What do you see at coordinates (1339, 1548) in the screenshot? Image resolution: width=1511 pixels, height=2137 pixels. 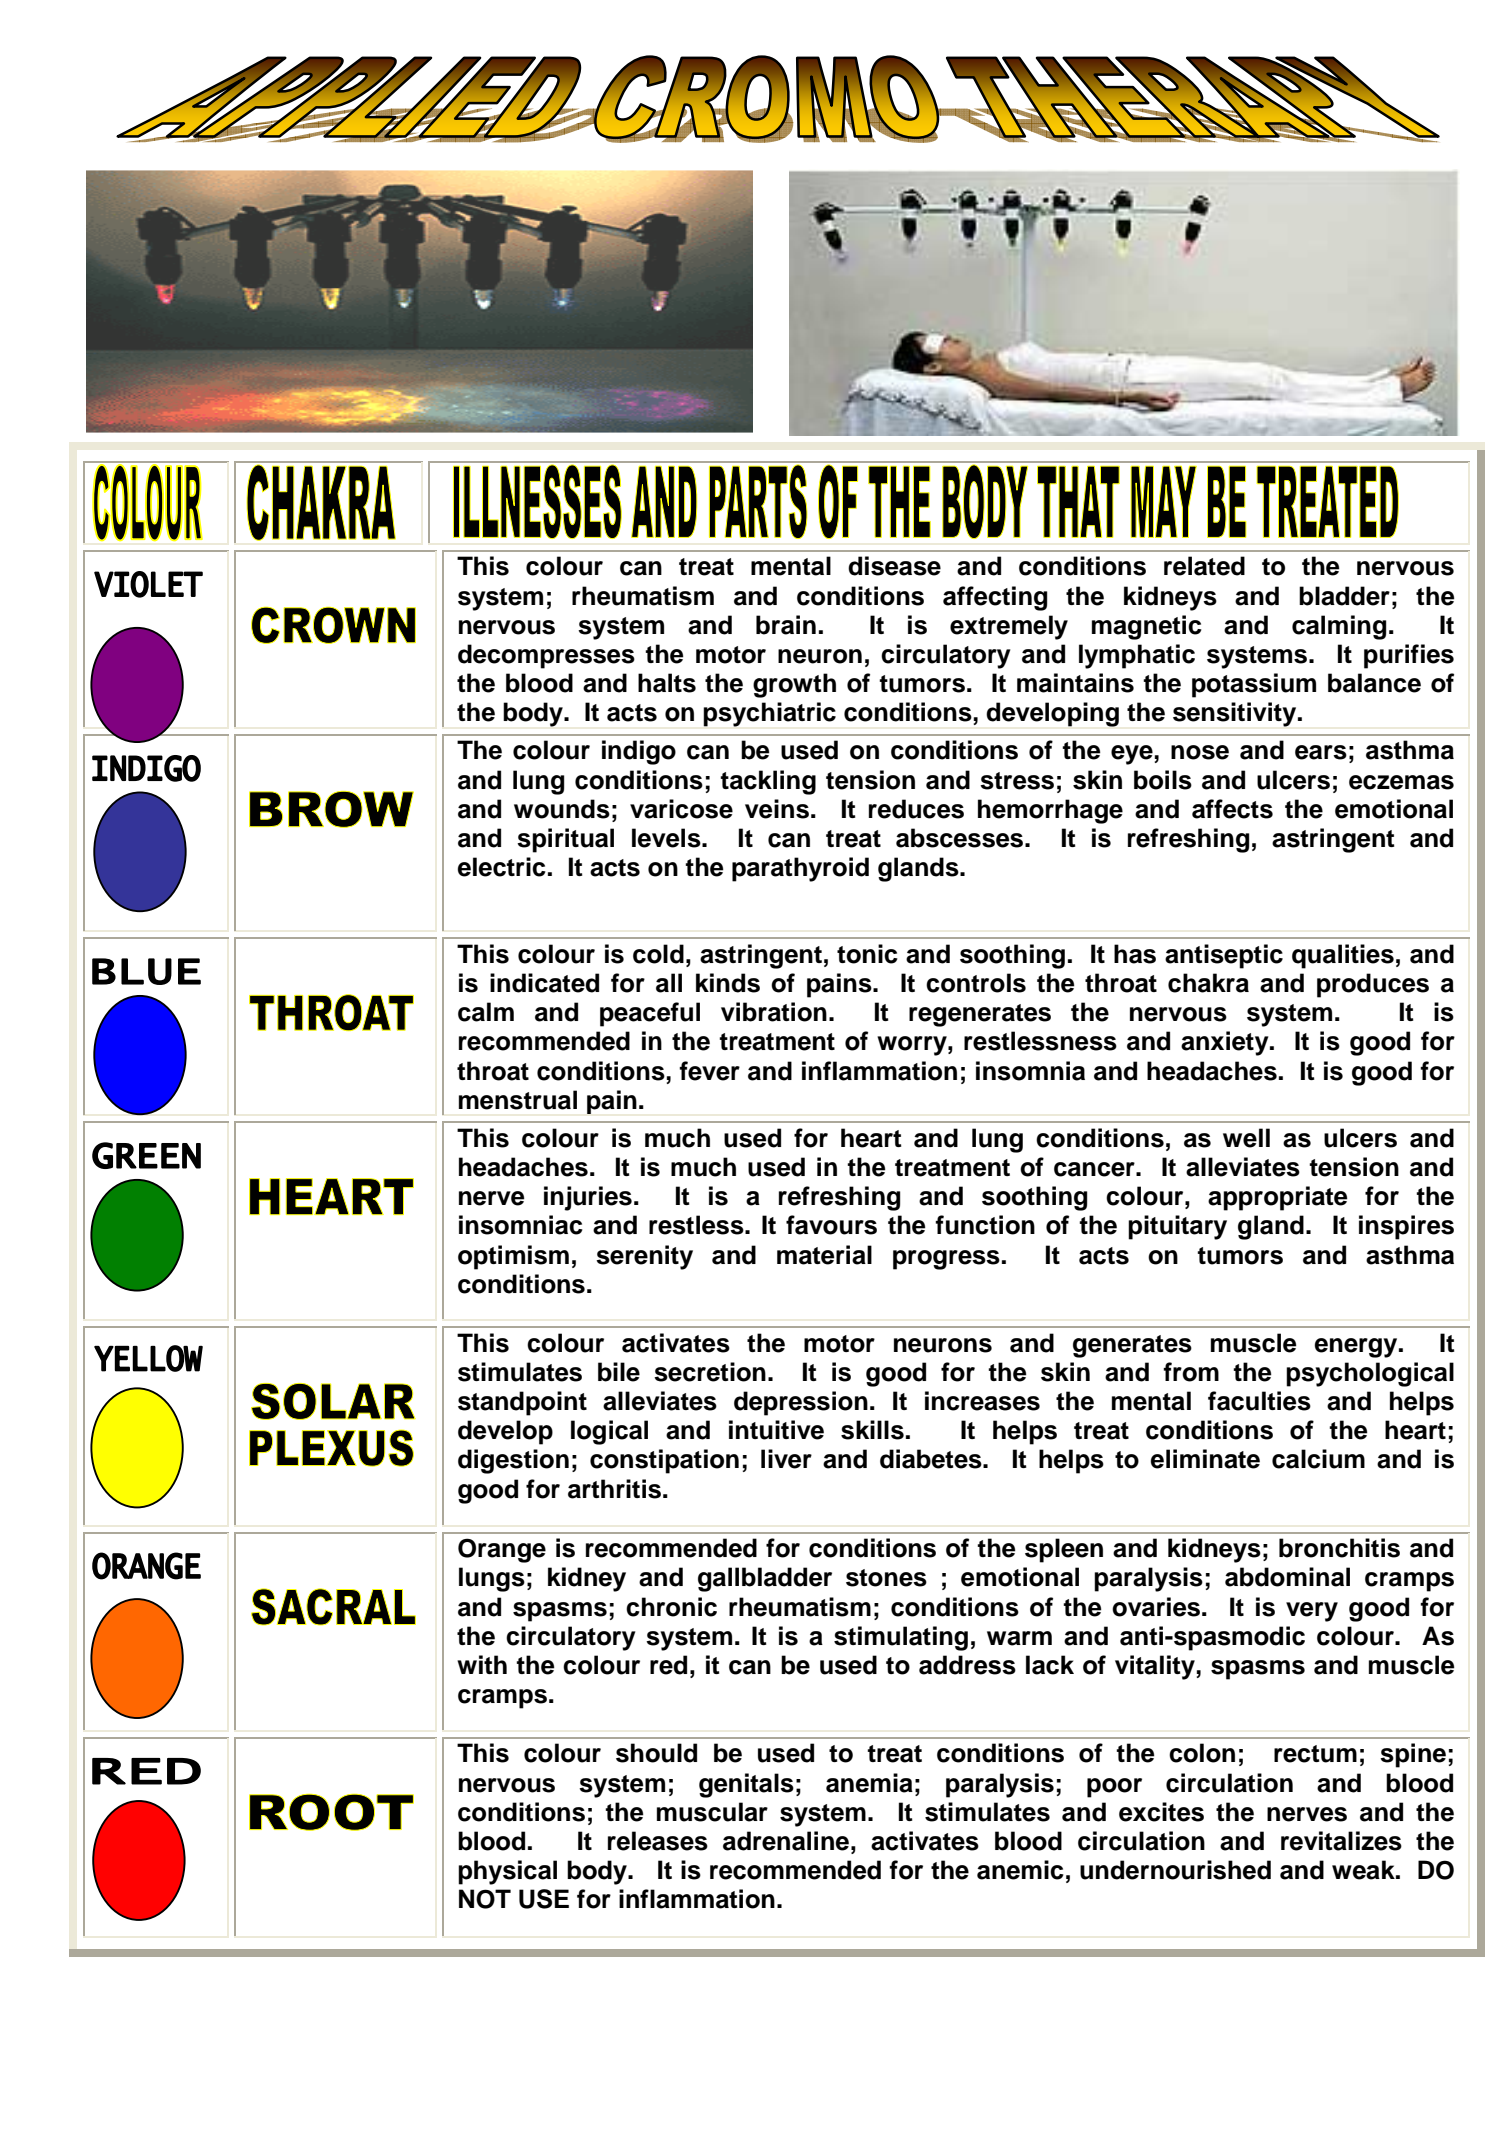 I see `bronchitis` at bounding box center [1339, 1548].
